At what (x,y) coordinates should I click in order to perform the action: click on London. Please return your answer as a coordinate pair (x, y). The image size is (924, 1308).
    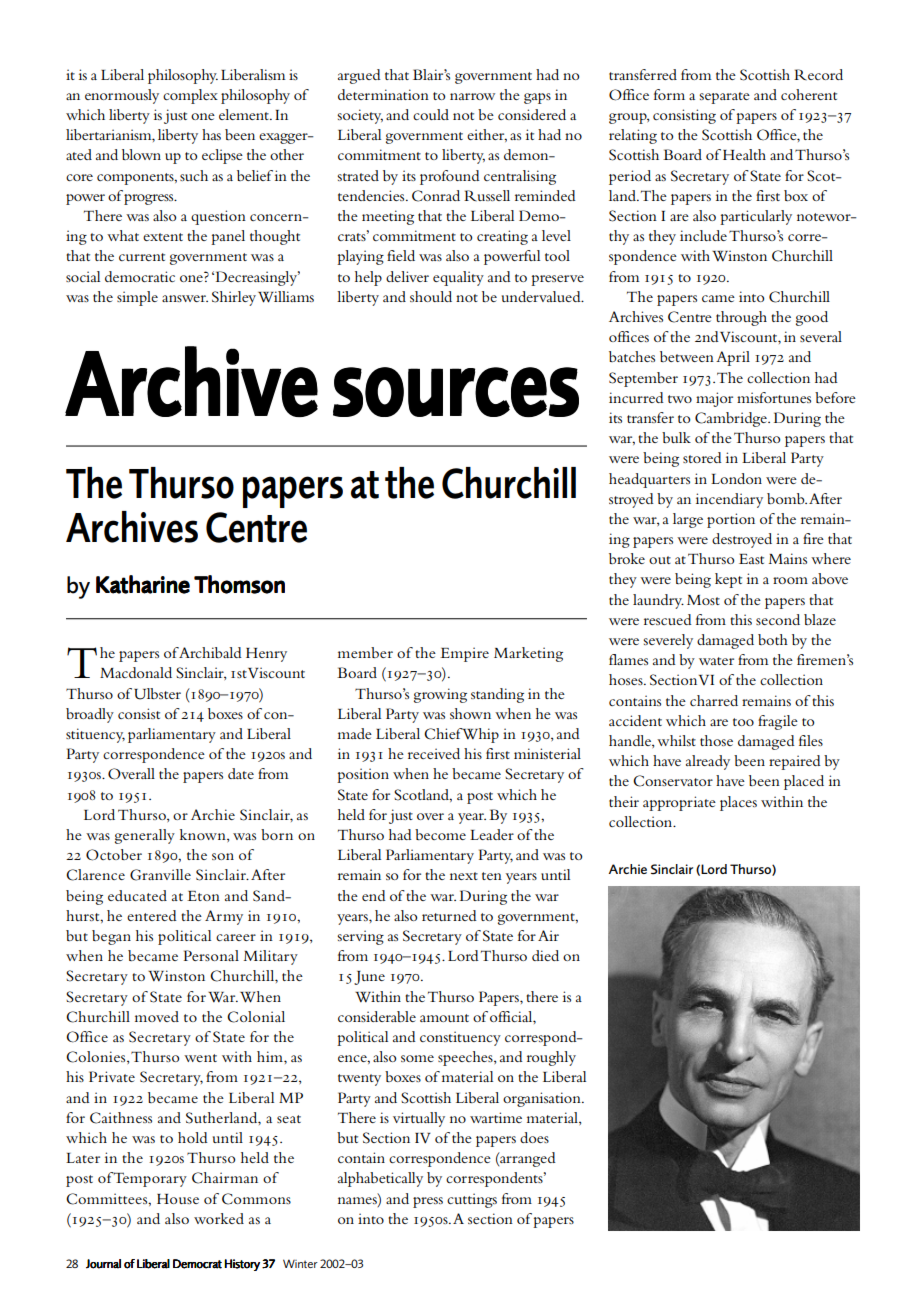
    Looking at the image, I should click on (736, 478).
